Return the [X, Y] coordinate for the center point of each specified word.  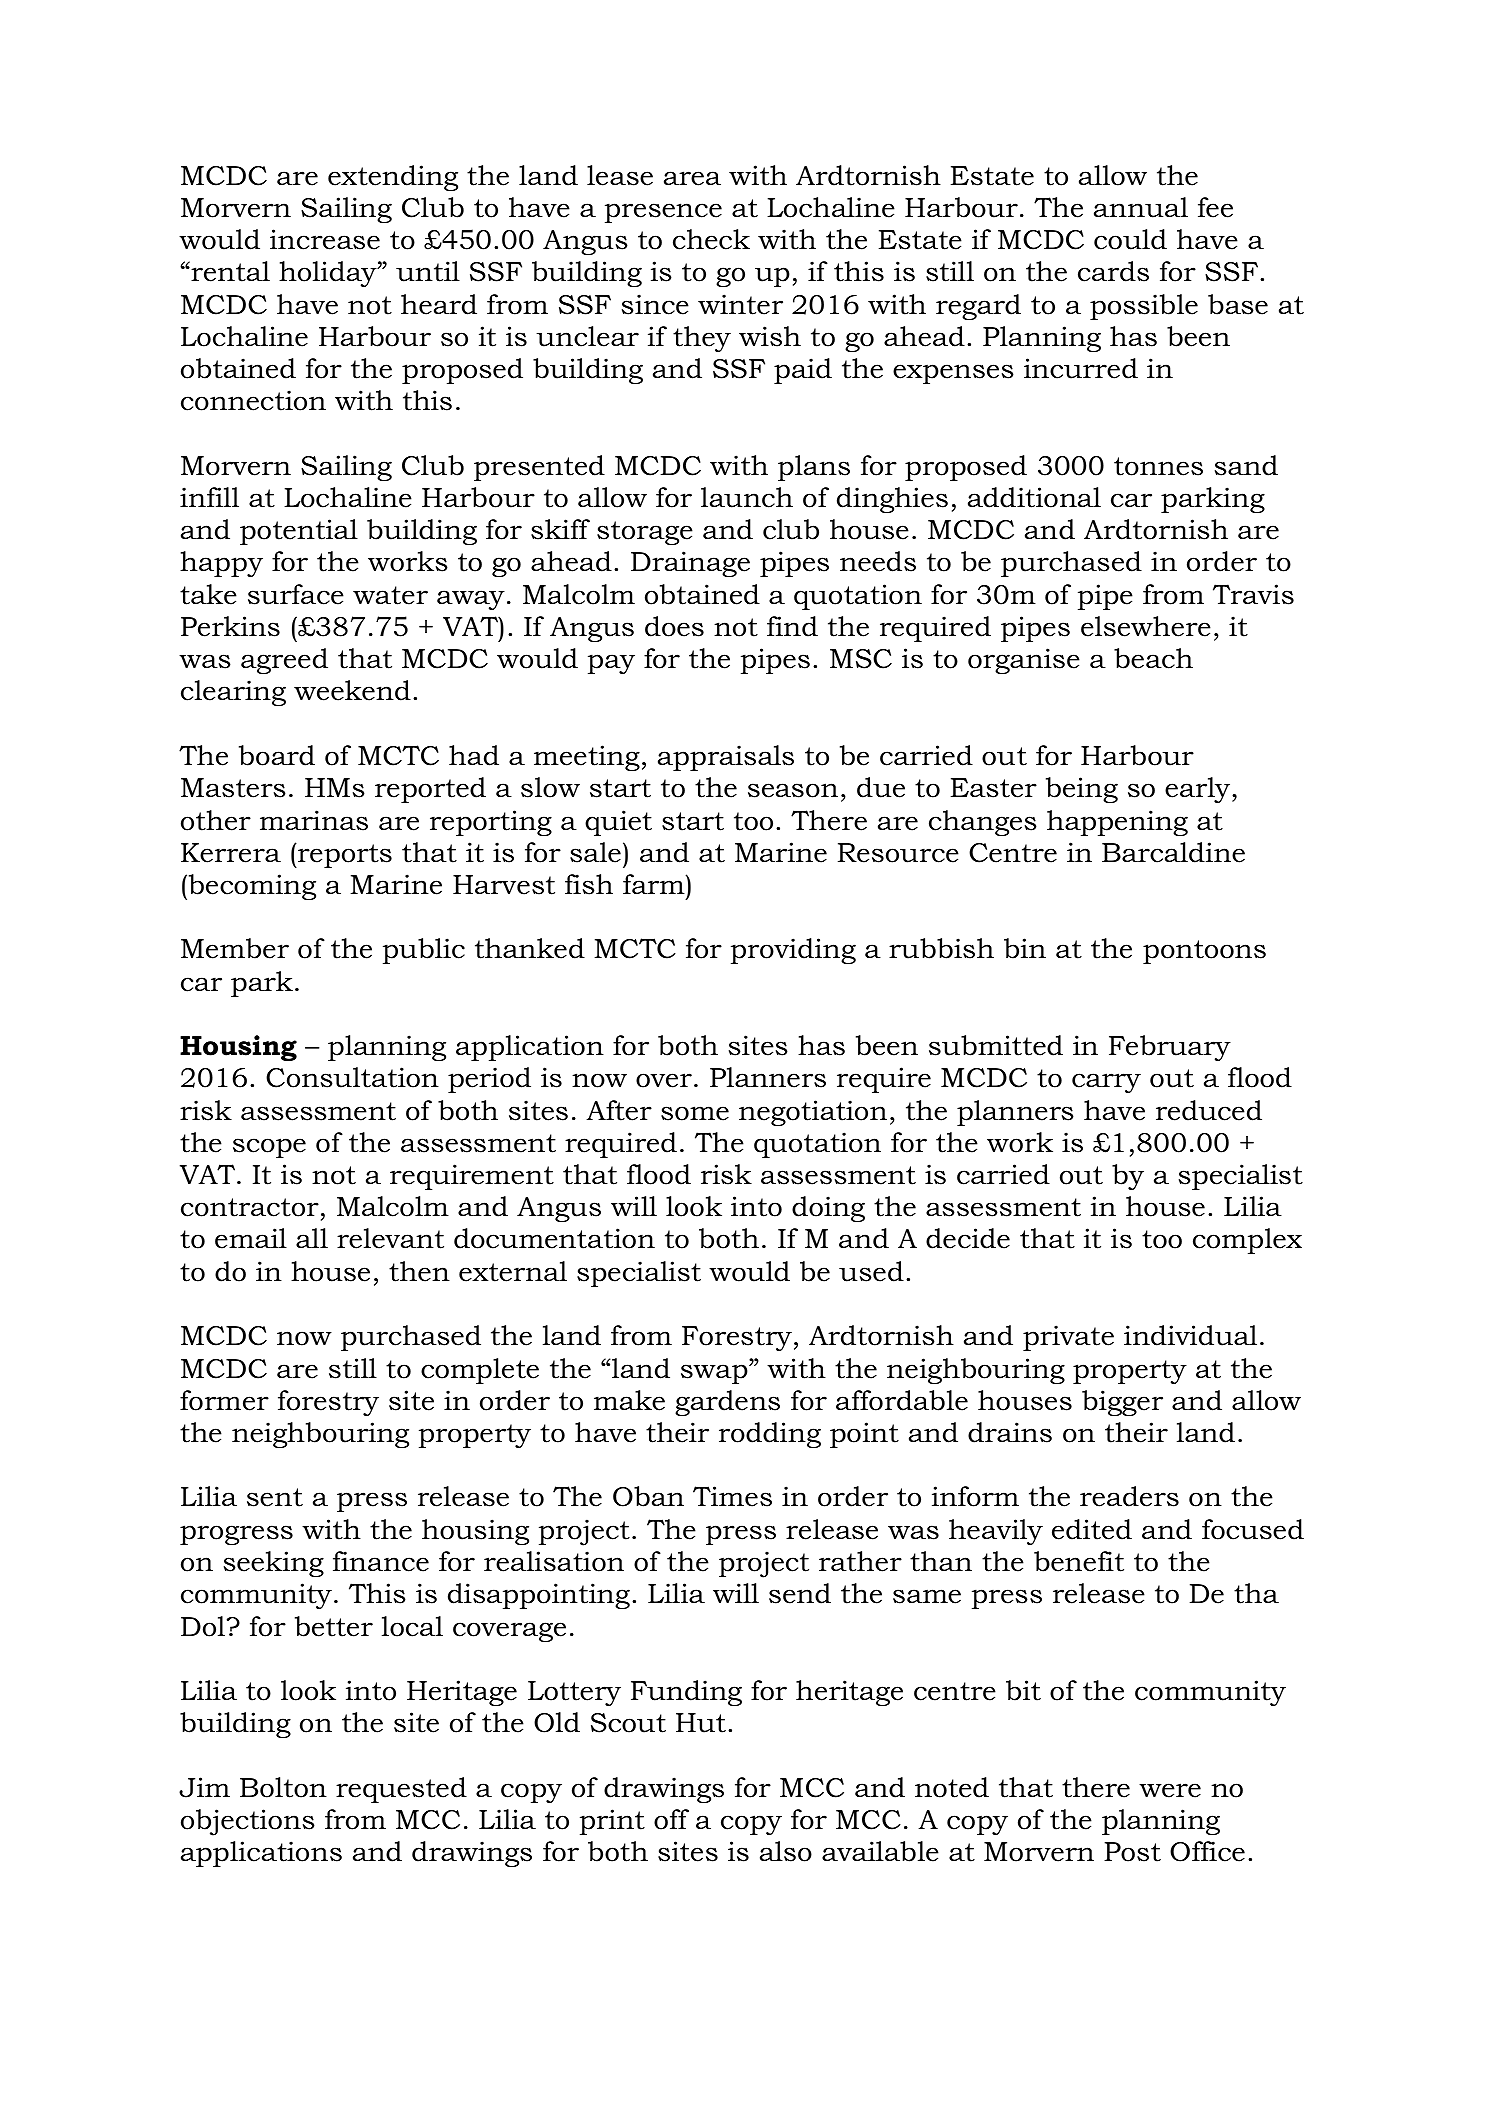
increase [325, 239]
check [711, 239]
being [1082, 790]
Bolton [283, 1787]
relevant [390, 1238]
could [1130, 239]
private [1068, 1338]
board [277, 755]
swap [715, 1374]
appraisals [726, 758]
